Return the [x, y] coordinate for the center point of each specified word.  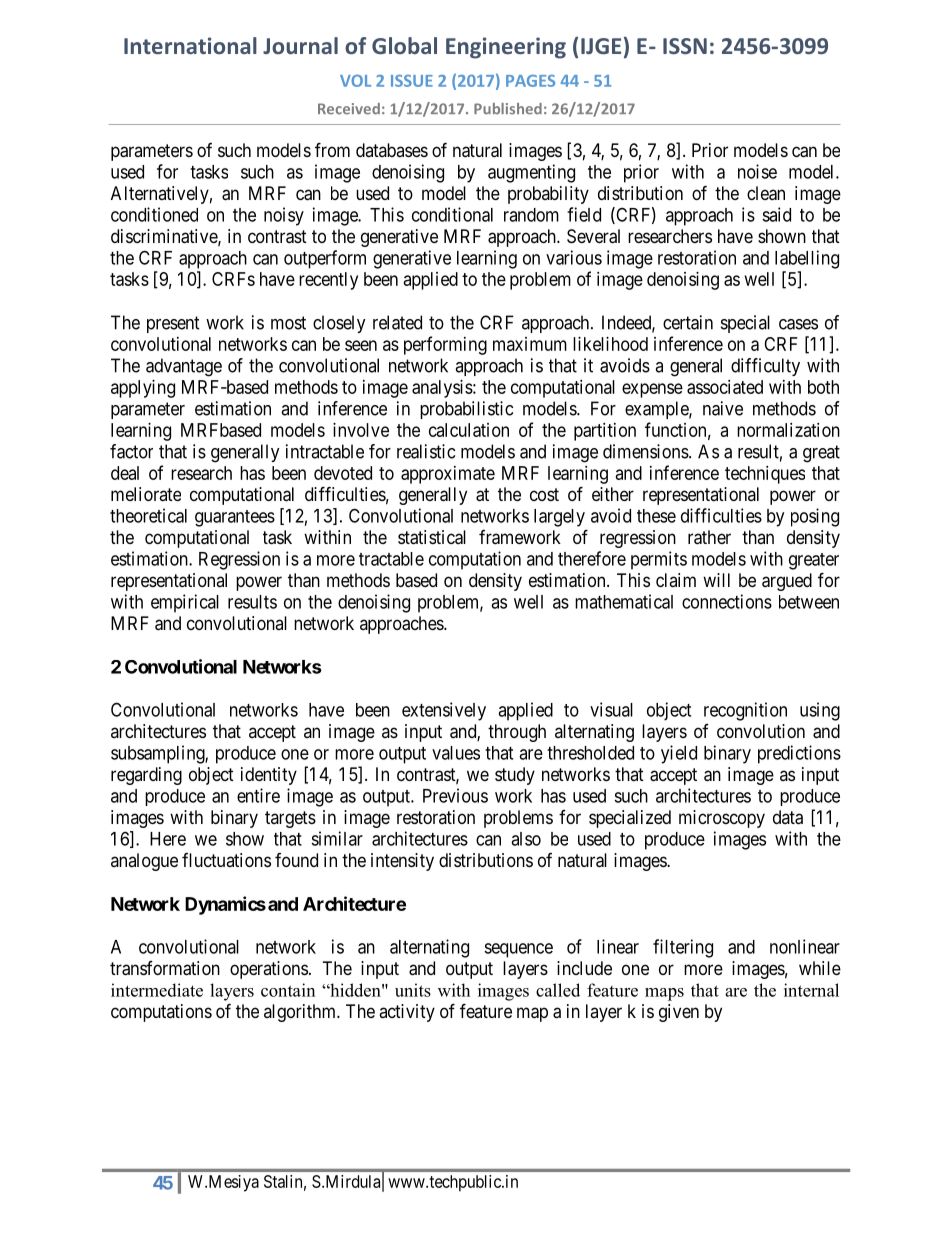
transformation [165, 968]
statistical [432, 537]
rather [709, 537]
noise [757, 171]
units [413, 990]
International [190, 45]
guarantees [235, 518]
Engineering [506, 48]
